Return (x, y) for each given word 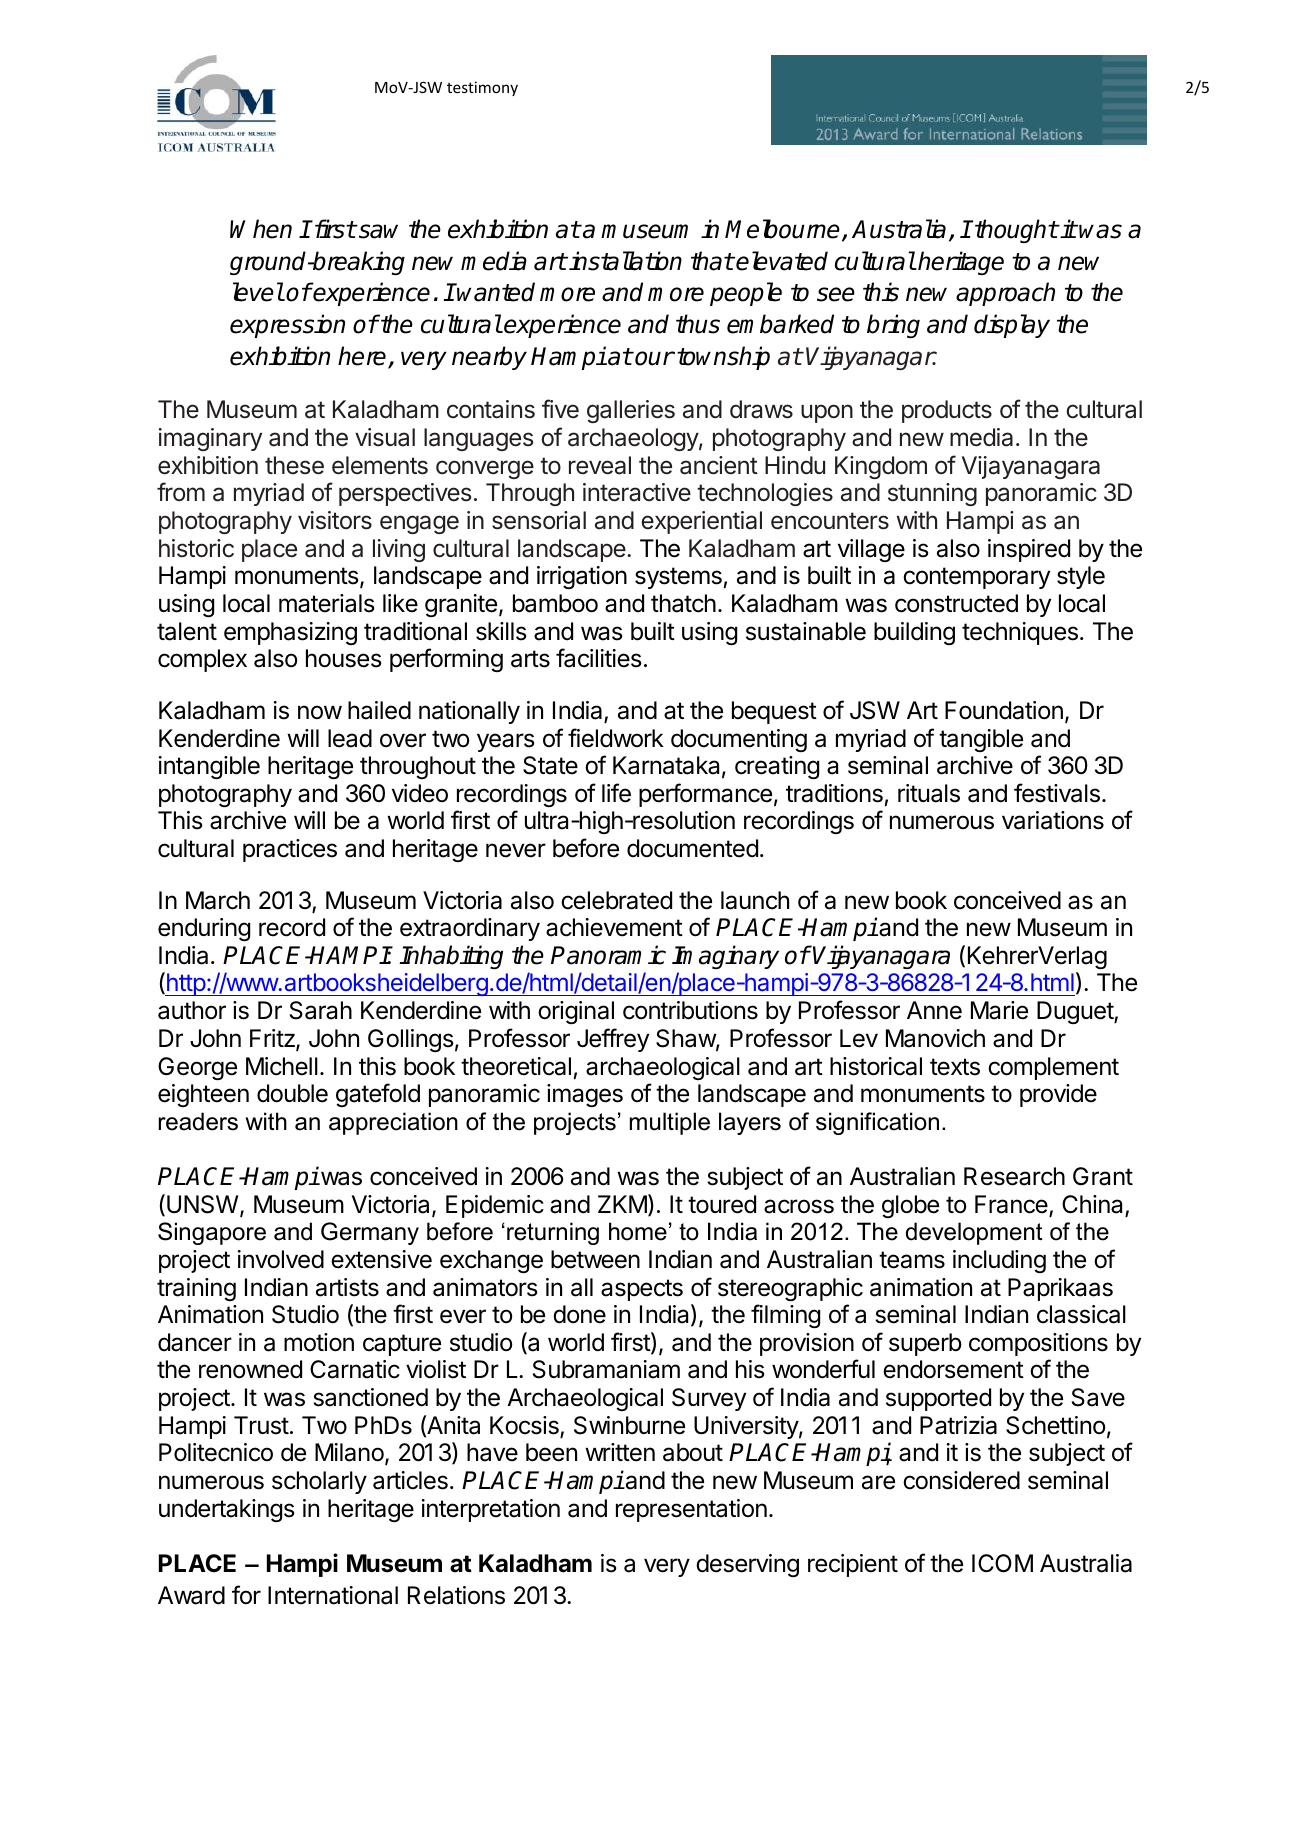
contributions (690, 1010)
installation (625, 261)
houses (344, 658)
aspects (642, 1290)
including (999, 1261)
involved (281, 1259)
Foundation (1004, 710)
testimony (482, 88)
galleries (631, 411)
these (294, 465)
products (947, 411)
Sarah (321, 1010)
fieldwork (616, 738)
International (333, 1595)
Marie (999, 1010)
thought (1016, 231)
